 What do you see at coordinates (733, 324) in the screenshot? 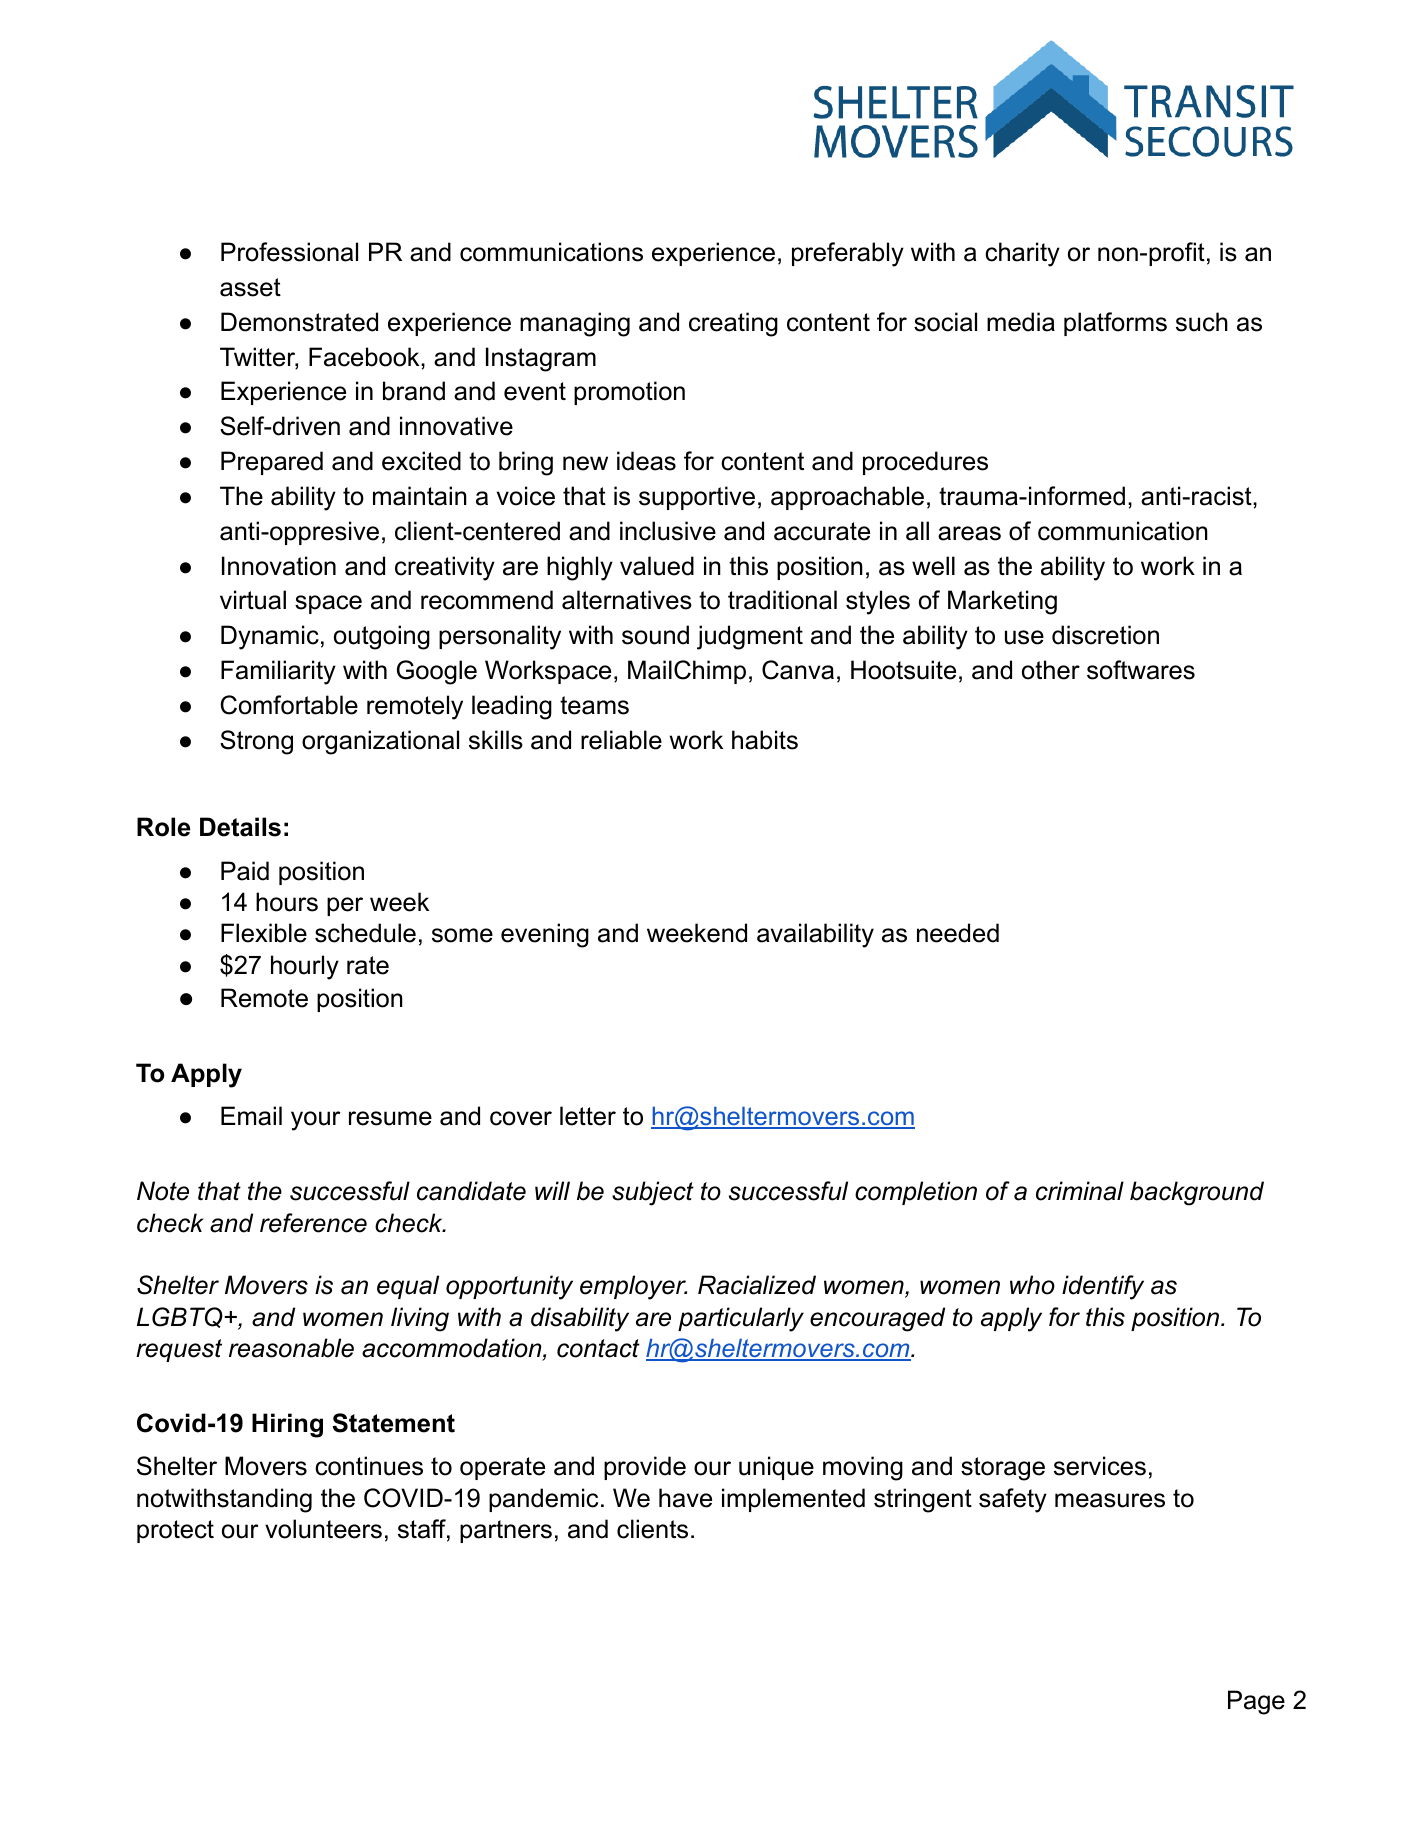
I see `creating` at bounding box center [733, 324].
